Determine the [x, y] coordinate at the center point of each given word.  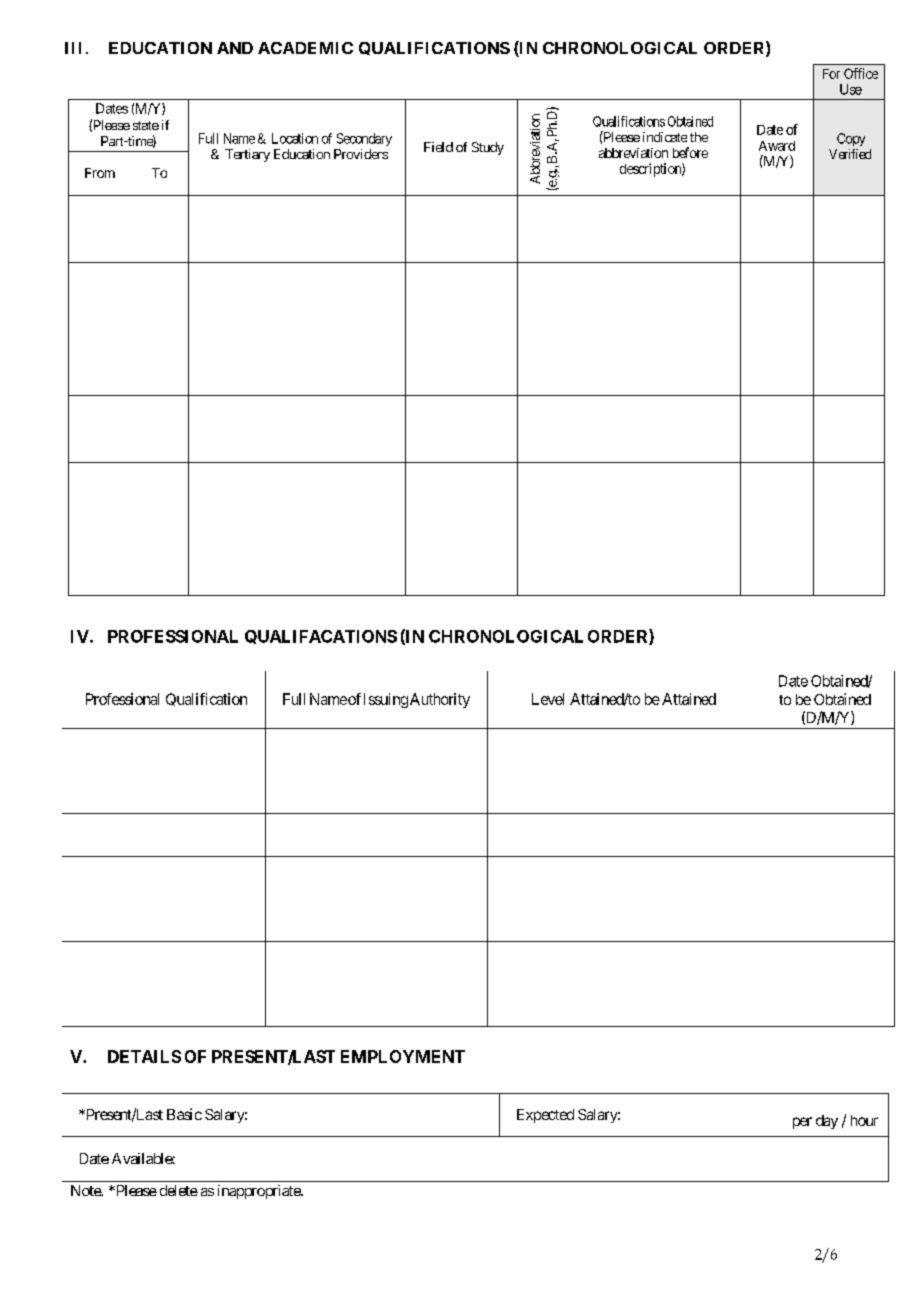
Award [777, 146]
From [100, 173]
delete [179, 1190]
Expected [545, 1116]
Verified [850, 154]
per [802, 1123]
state [146, 125]
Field [438, 147]
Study [488, 148]
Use [851, 89]
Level [548, 699]
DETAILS [144, 1056]
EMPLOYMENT [403, 1056]
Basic [184, 1114]
